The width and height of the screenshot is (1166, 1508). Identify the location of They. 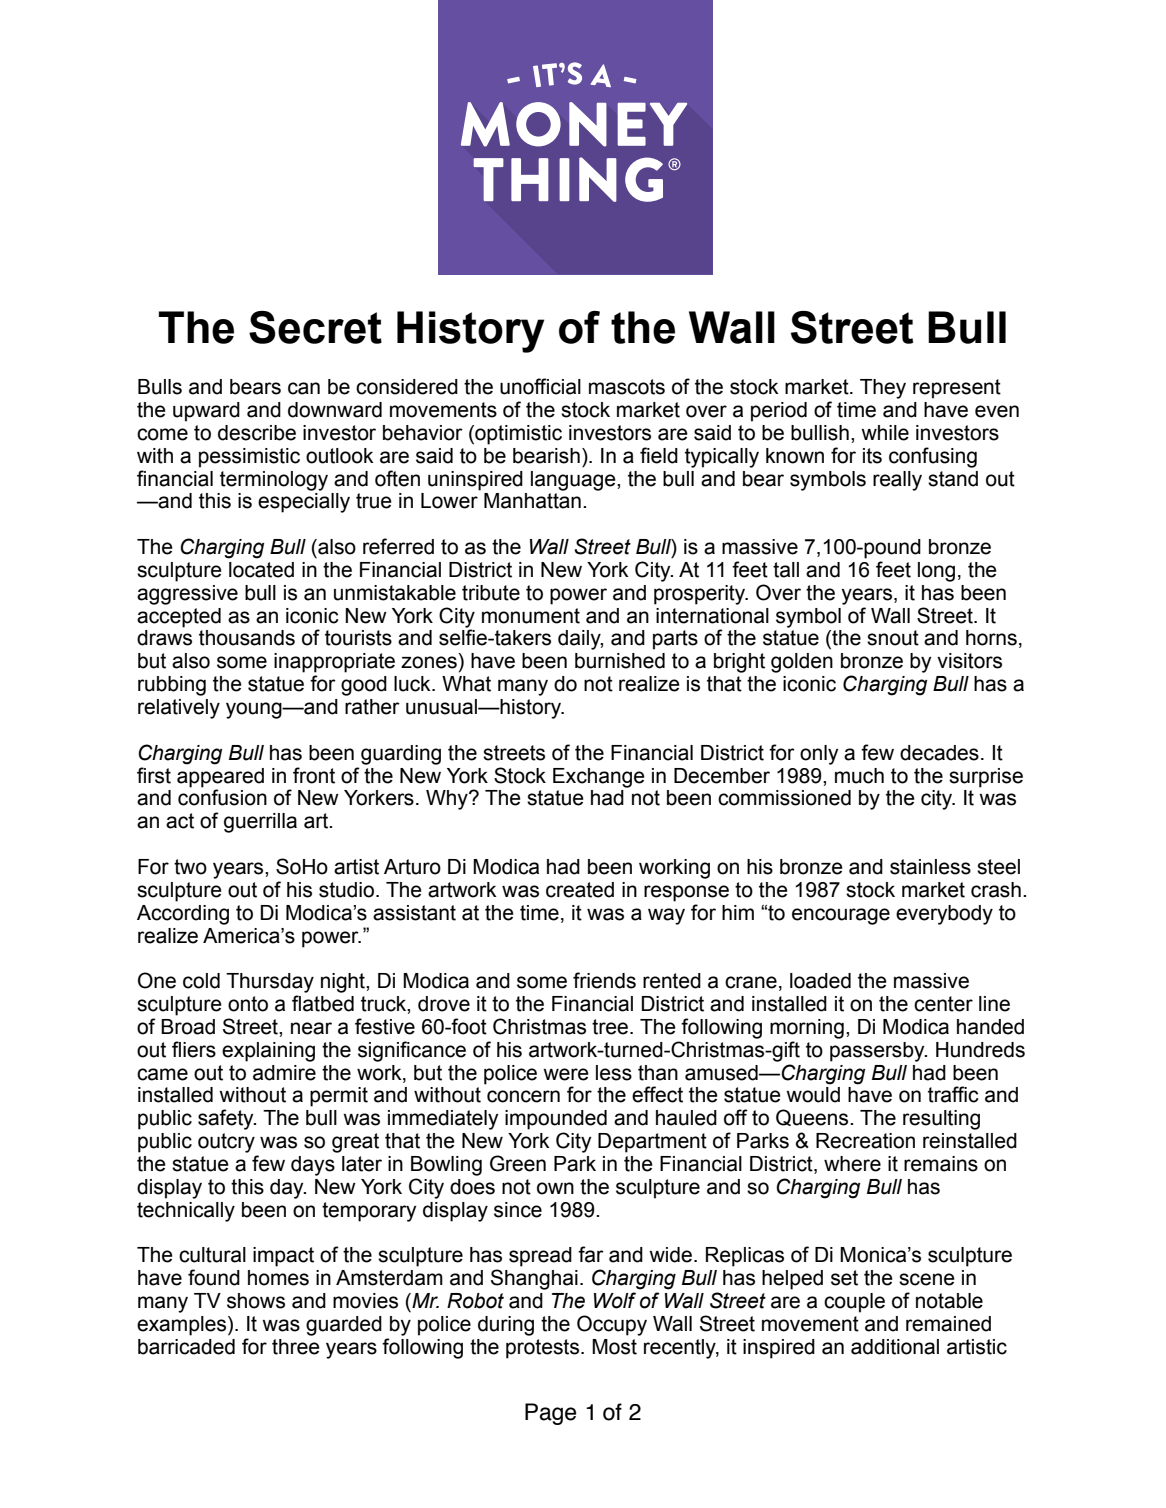
(883, 389).
